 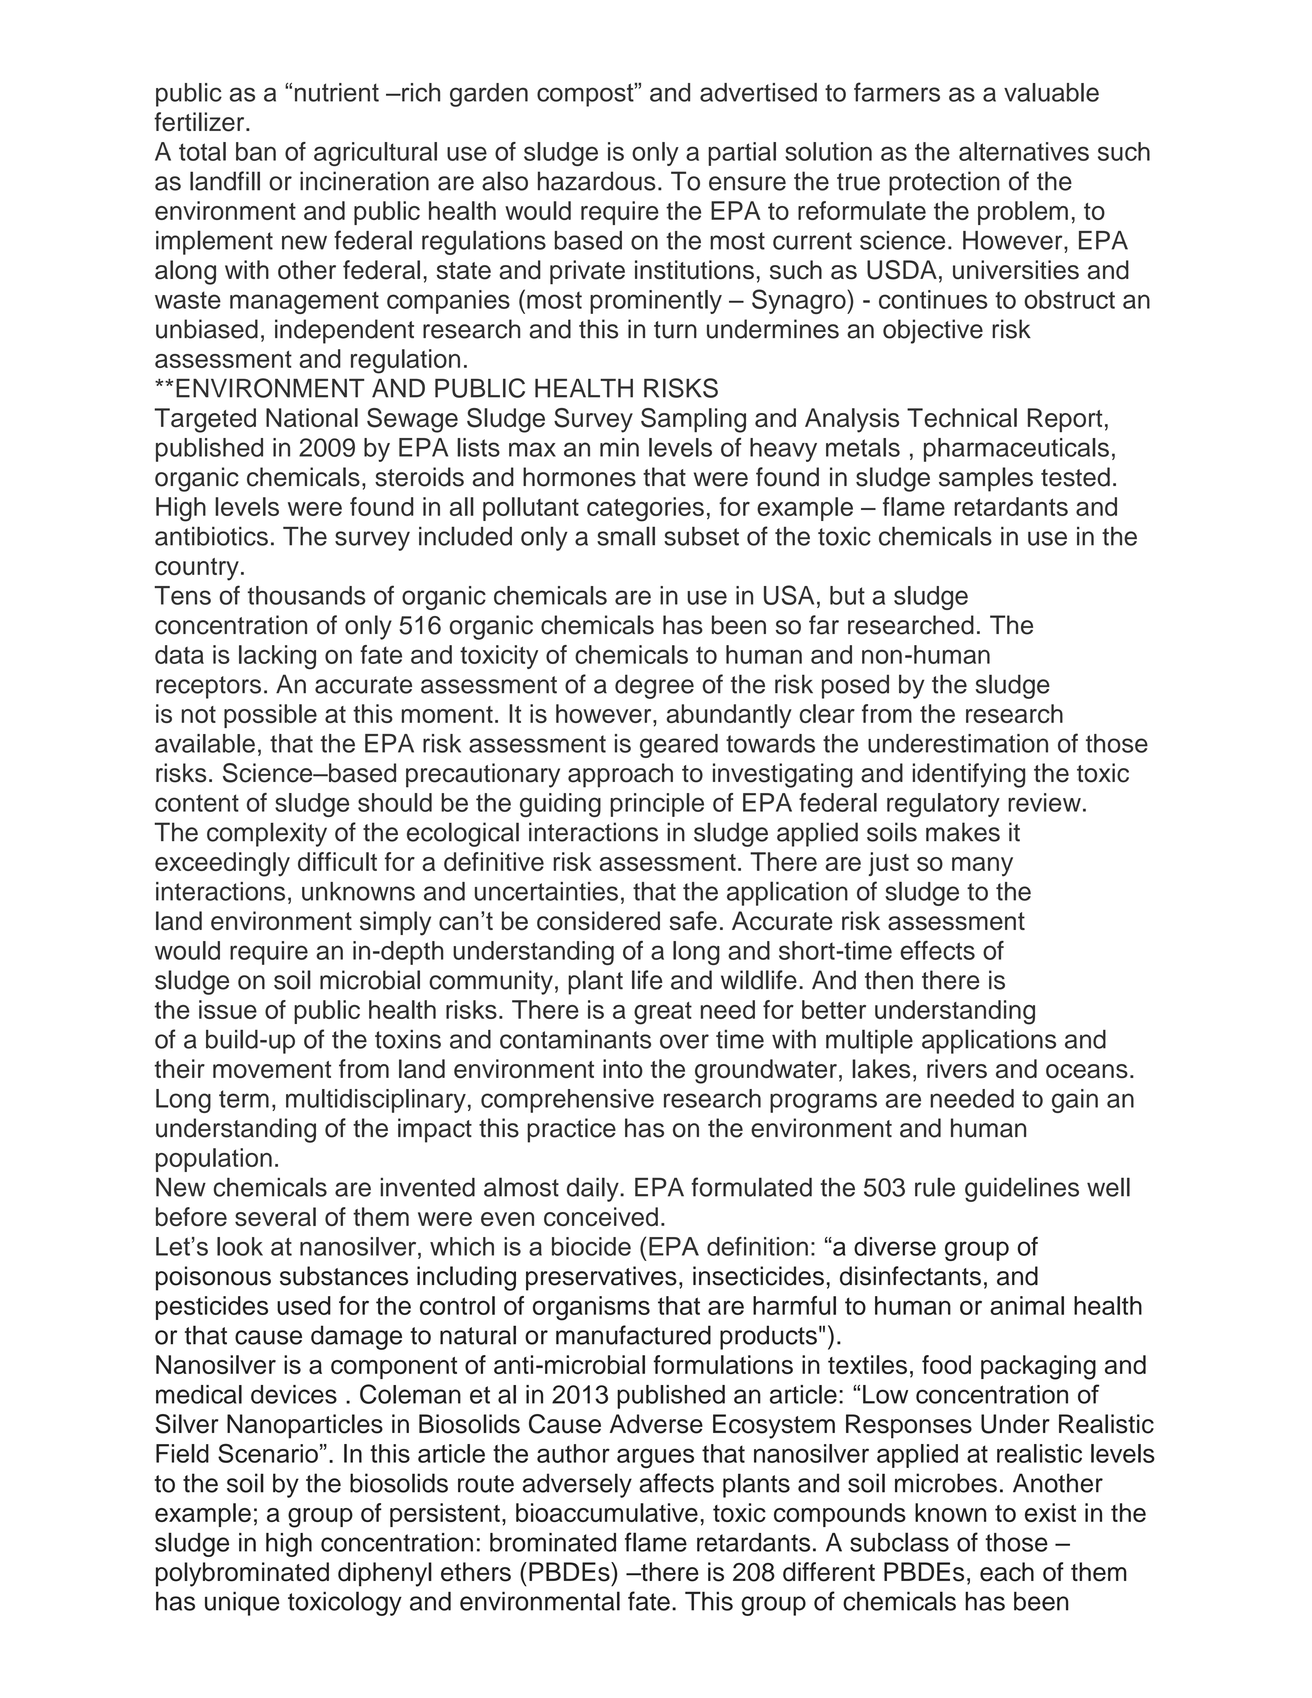 I want to click on effects, so click(x=937, y=950).
